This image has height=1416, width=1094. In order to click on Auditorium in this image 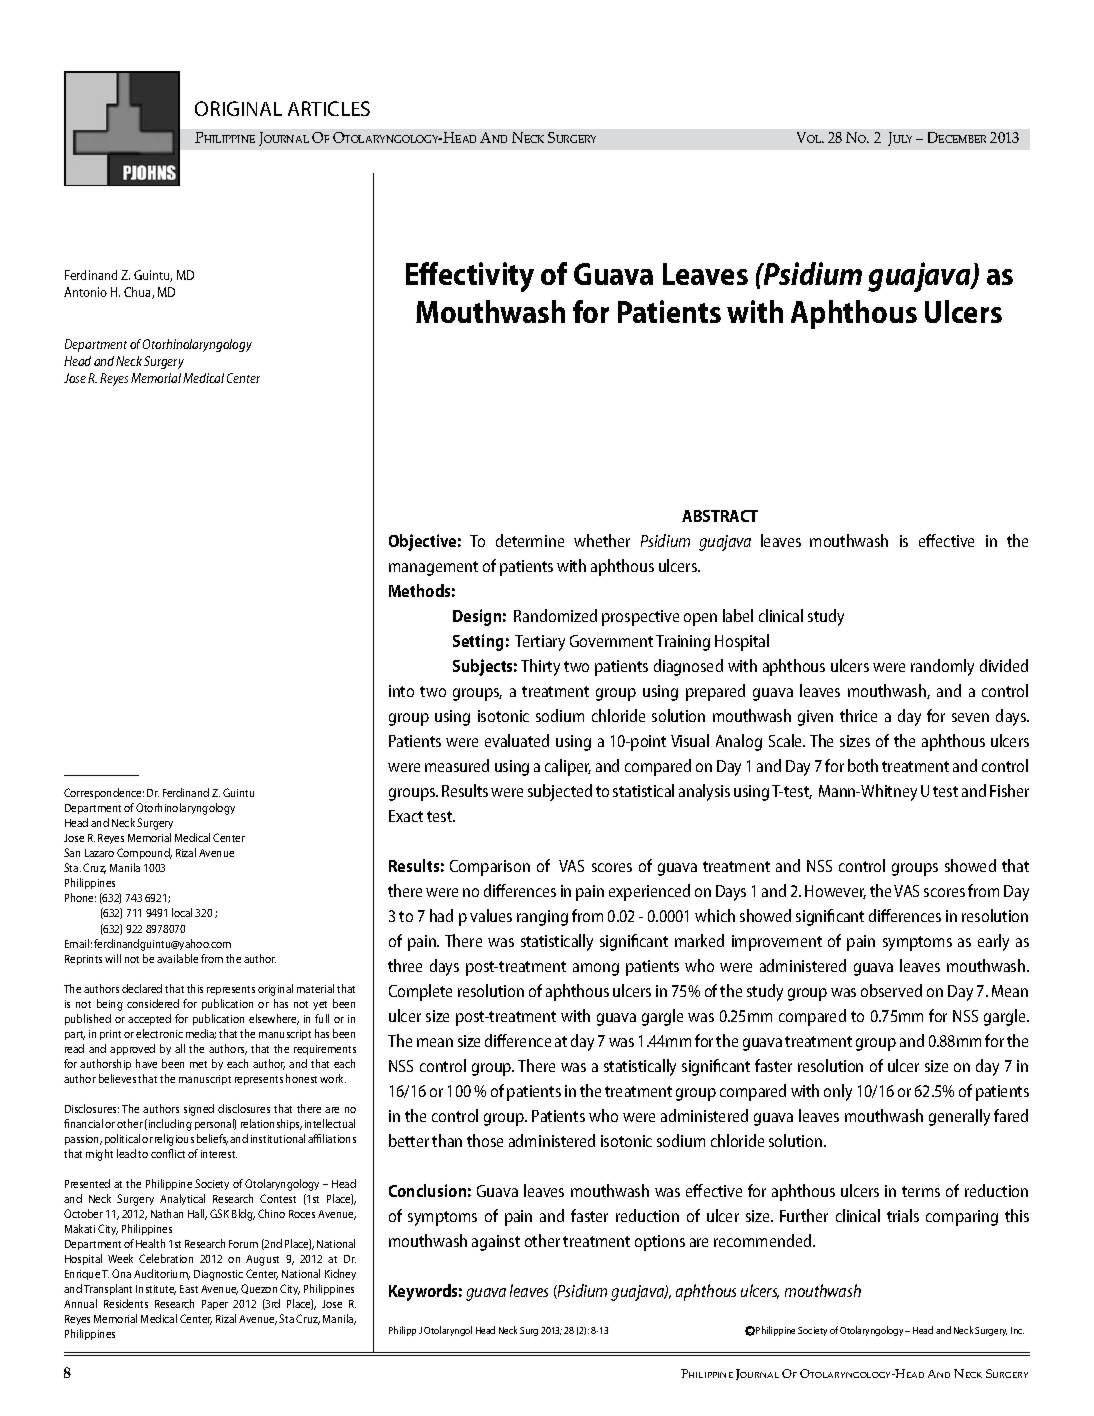, I will do `click(162, 1274)`.
